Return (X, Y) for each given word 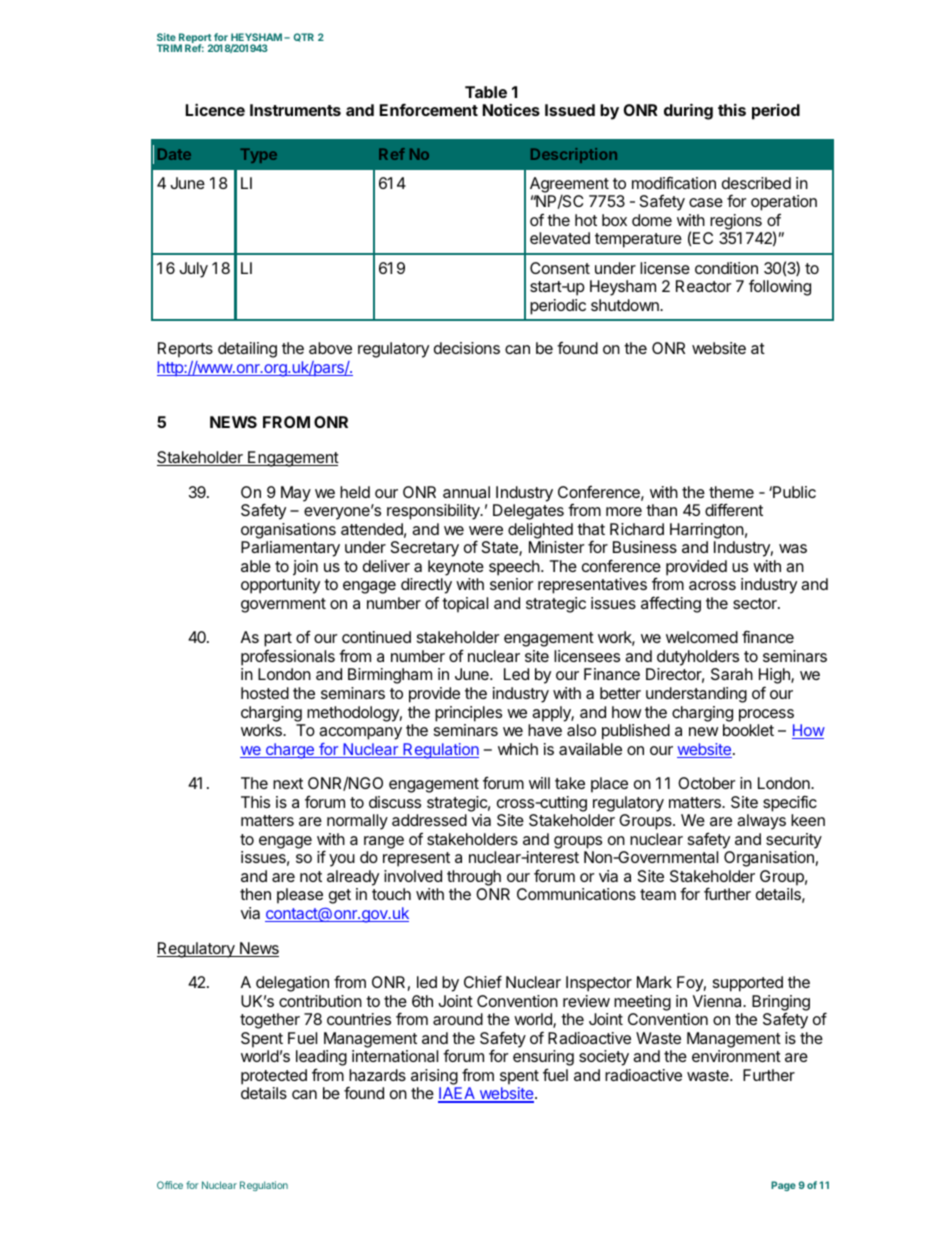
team (658, 894)
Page (783, 1186)
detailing (247, 350)
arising (434, 1077)
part (278, 639)
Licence (215, 109)
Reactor (703, 286)
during (688, 111)
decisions (467, 348)
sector (756, 603)
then (255, 894)
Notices (511, 109)
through (474, 878)
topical (465, 605)
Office (170, 1185)
